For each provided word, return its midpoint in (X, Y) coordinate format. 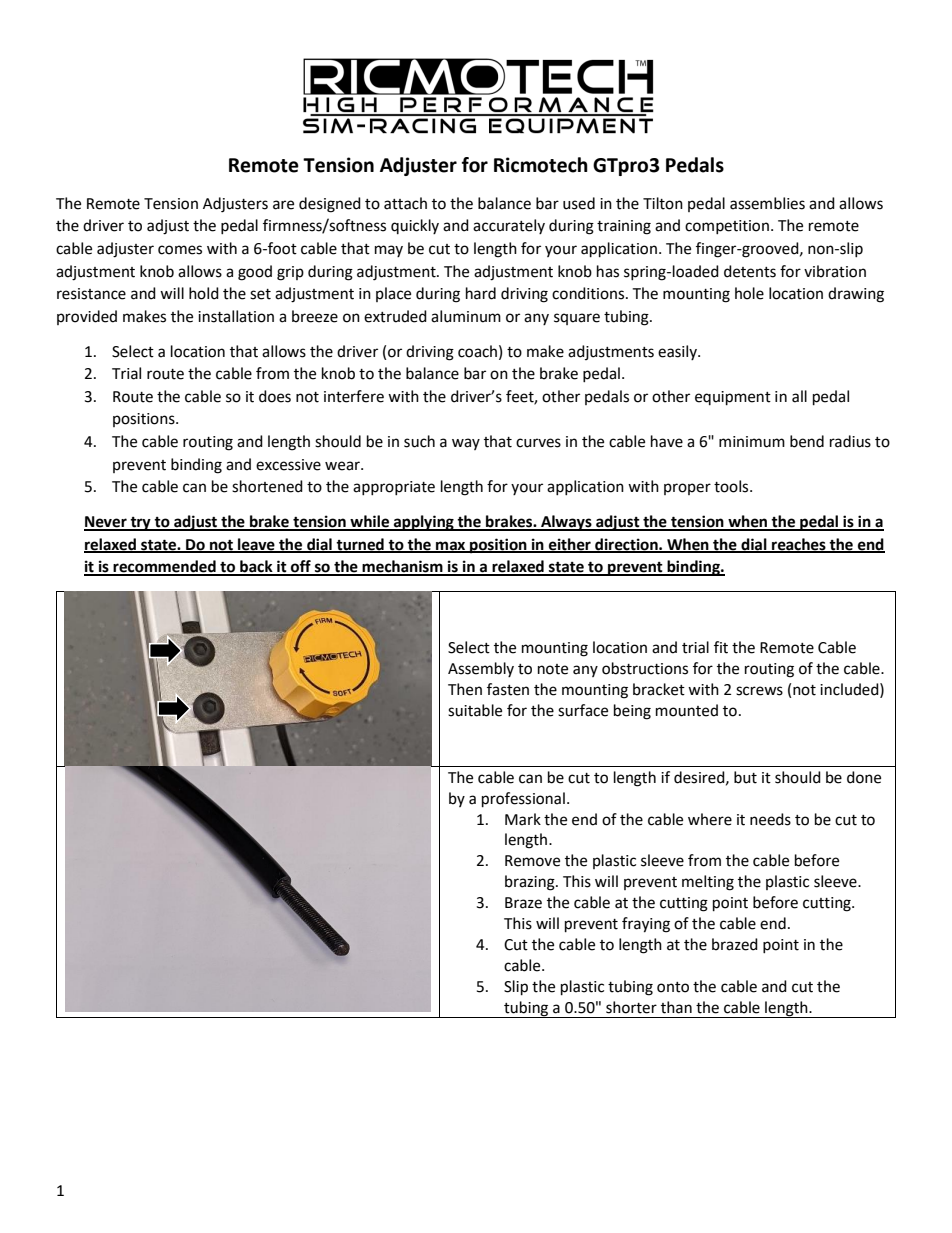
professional (523, 800)
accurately (509, 226)
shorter (631, 1007)
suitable (475, 710)
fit (721, 647)
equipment (733, 398)
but (745, 777)
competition (727, 227)
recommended (164, 567)
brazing (531, 883)
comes (180, 250)
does (275, 396)
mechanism (403, 567)
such (419, 441)
